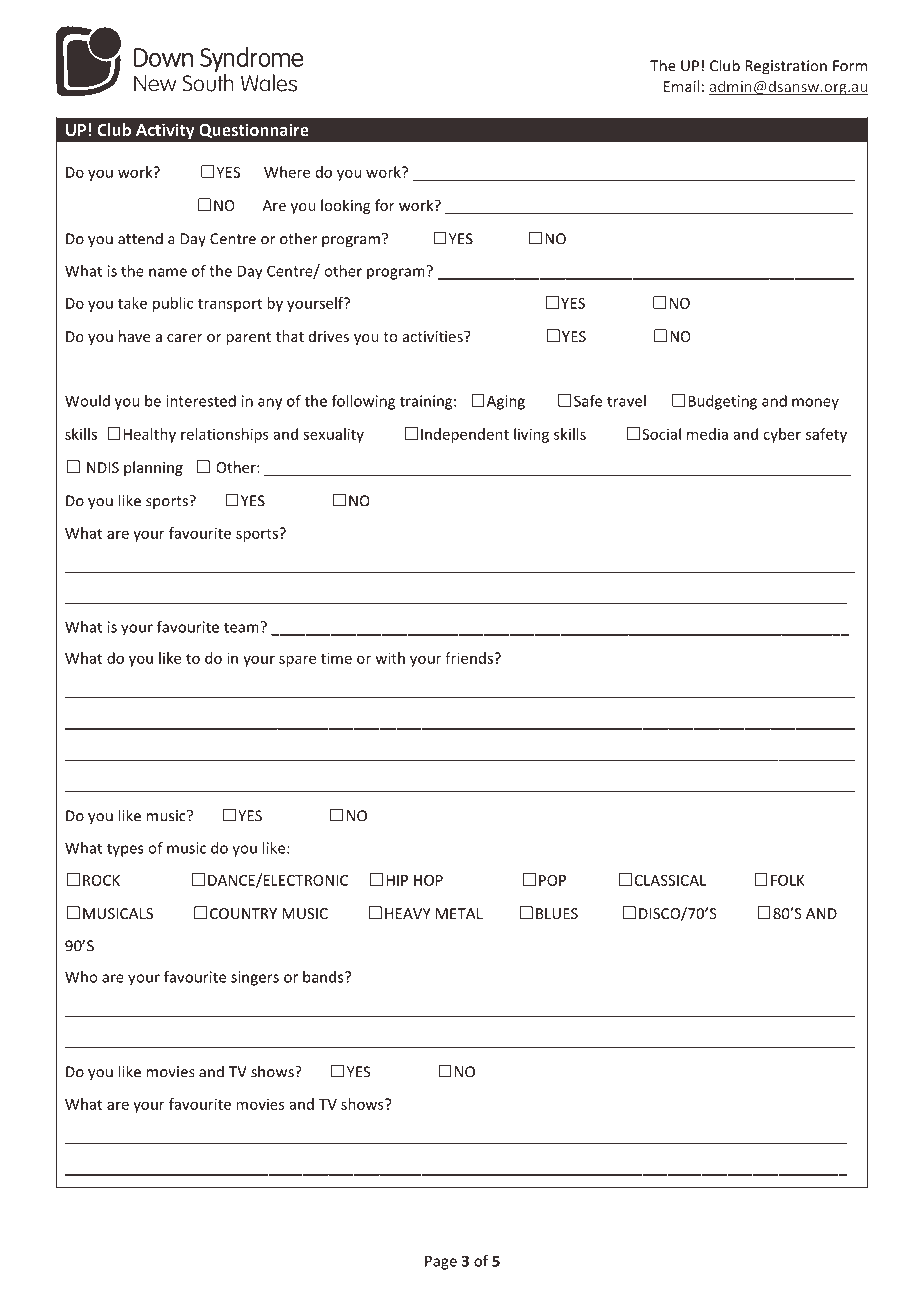 This screenshot has height=1308, width=924. What do you see at coordinates (459, 913) in the screenshot?
I see `METAL` at bounding box center [459, 913].
